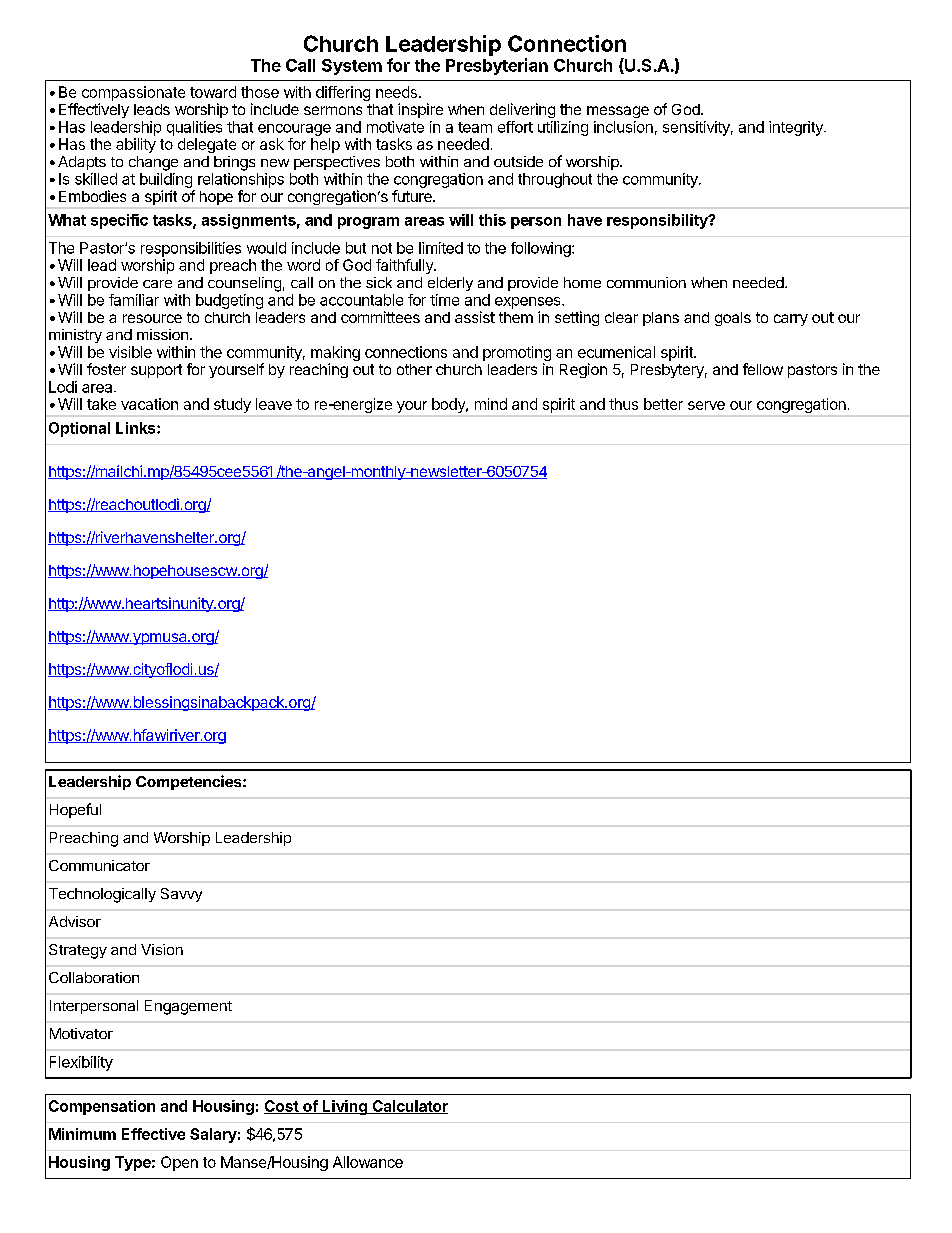 This image has width=952, height=1233. What do you see at coordinates (763, 369) in the image?
I see `fellow` at bounding box center [763, 369].
